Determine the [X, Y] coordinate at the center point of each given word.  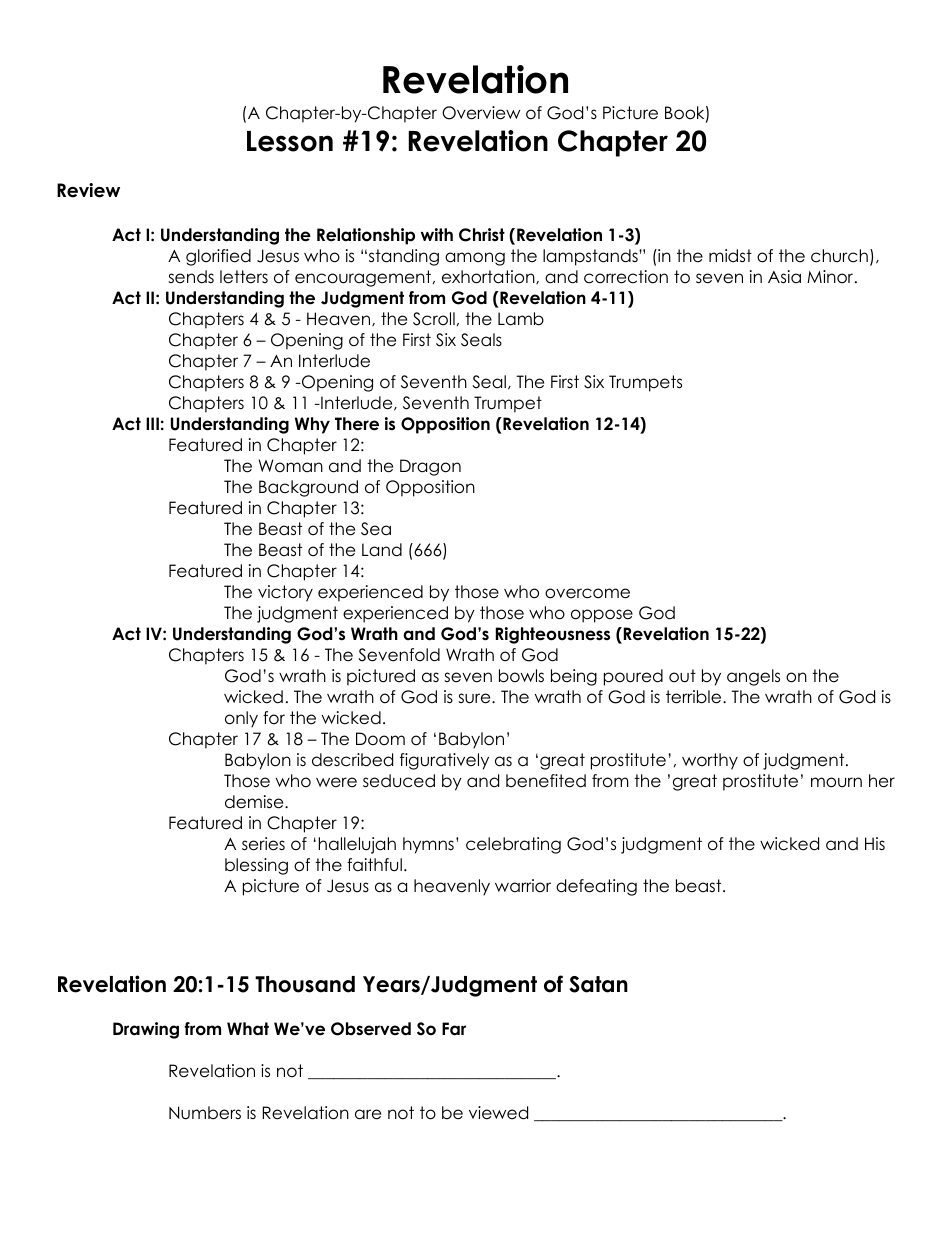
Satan [598, 984]
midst [730, 256]
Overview [481, 113]
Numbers [205, 1113]
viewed [498, 1113]
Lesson [290, 141]
